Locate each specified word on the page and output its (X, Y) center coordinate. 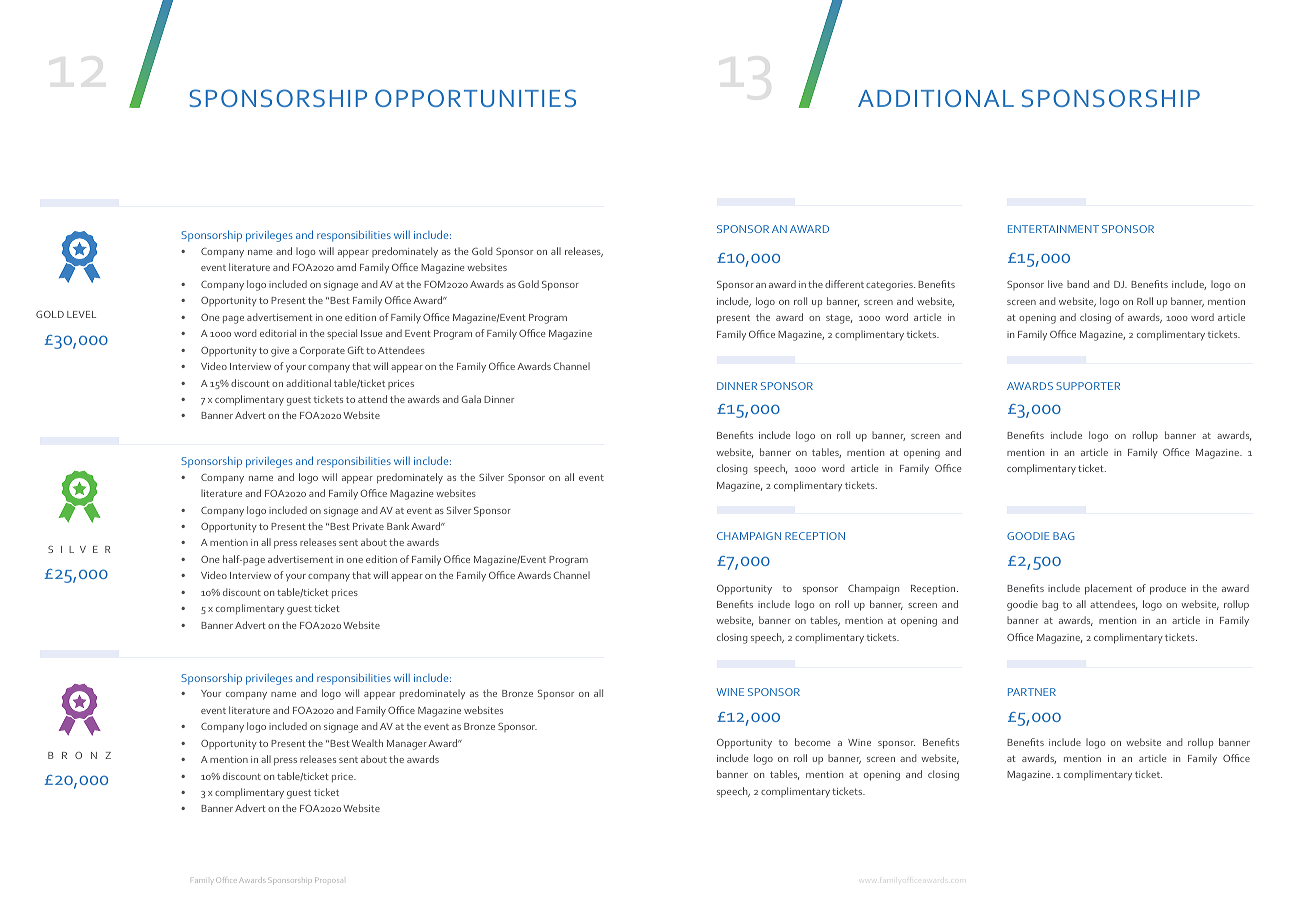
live (1055, 284)
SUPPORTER (1088, 386)
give (280, 352)
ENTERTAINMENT (1053, 229)
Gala (471, 399)
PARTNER (1032, 692)
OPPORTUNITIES (475, 98)
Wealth (367, 743)
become (812, 742)
